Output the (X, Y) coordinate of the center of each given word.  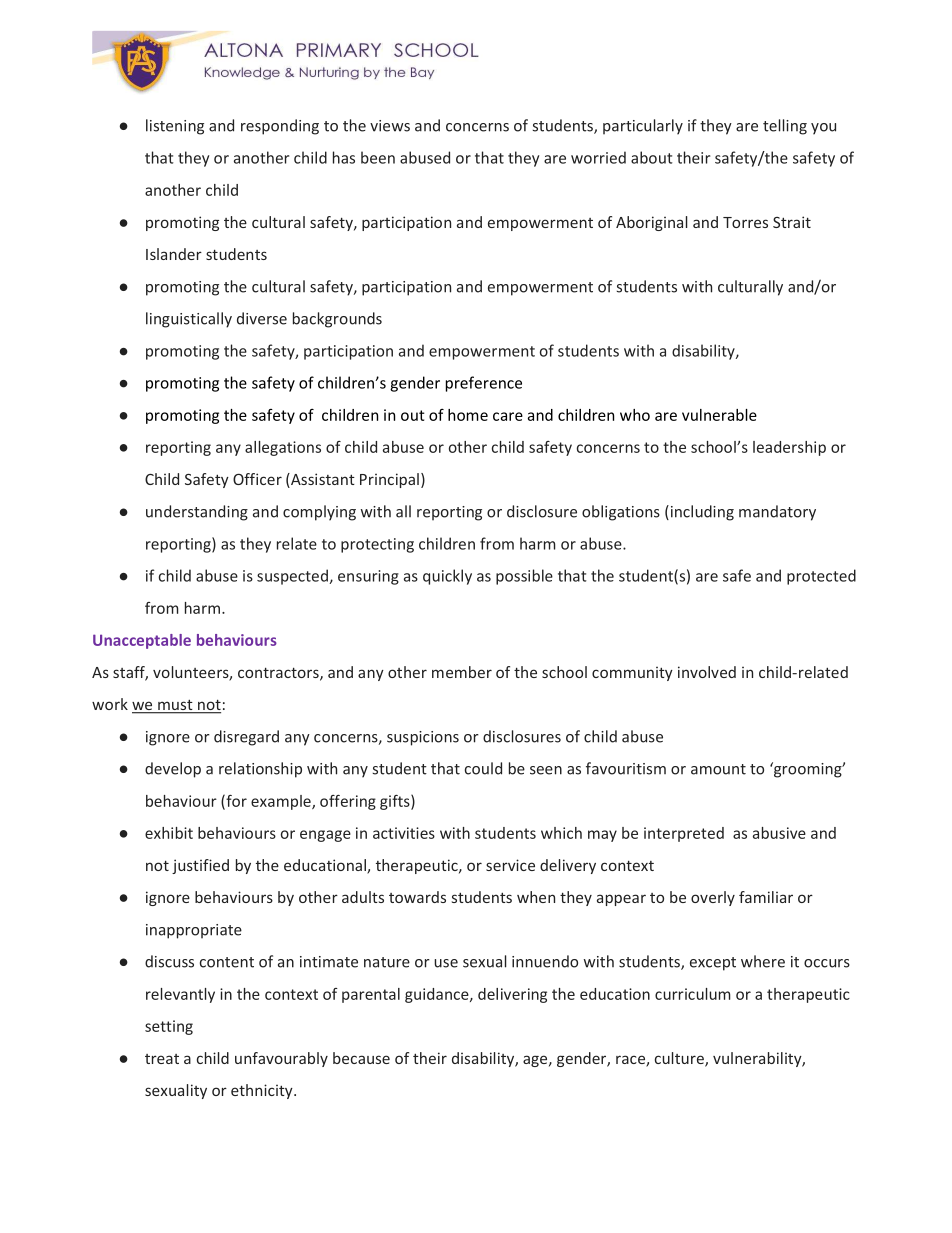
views (390, 126)
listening (175, 127)
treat (162, 1059)
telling (785, 127)
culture (680, 1059)
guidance (438, 995)
